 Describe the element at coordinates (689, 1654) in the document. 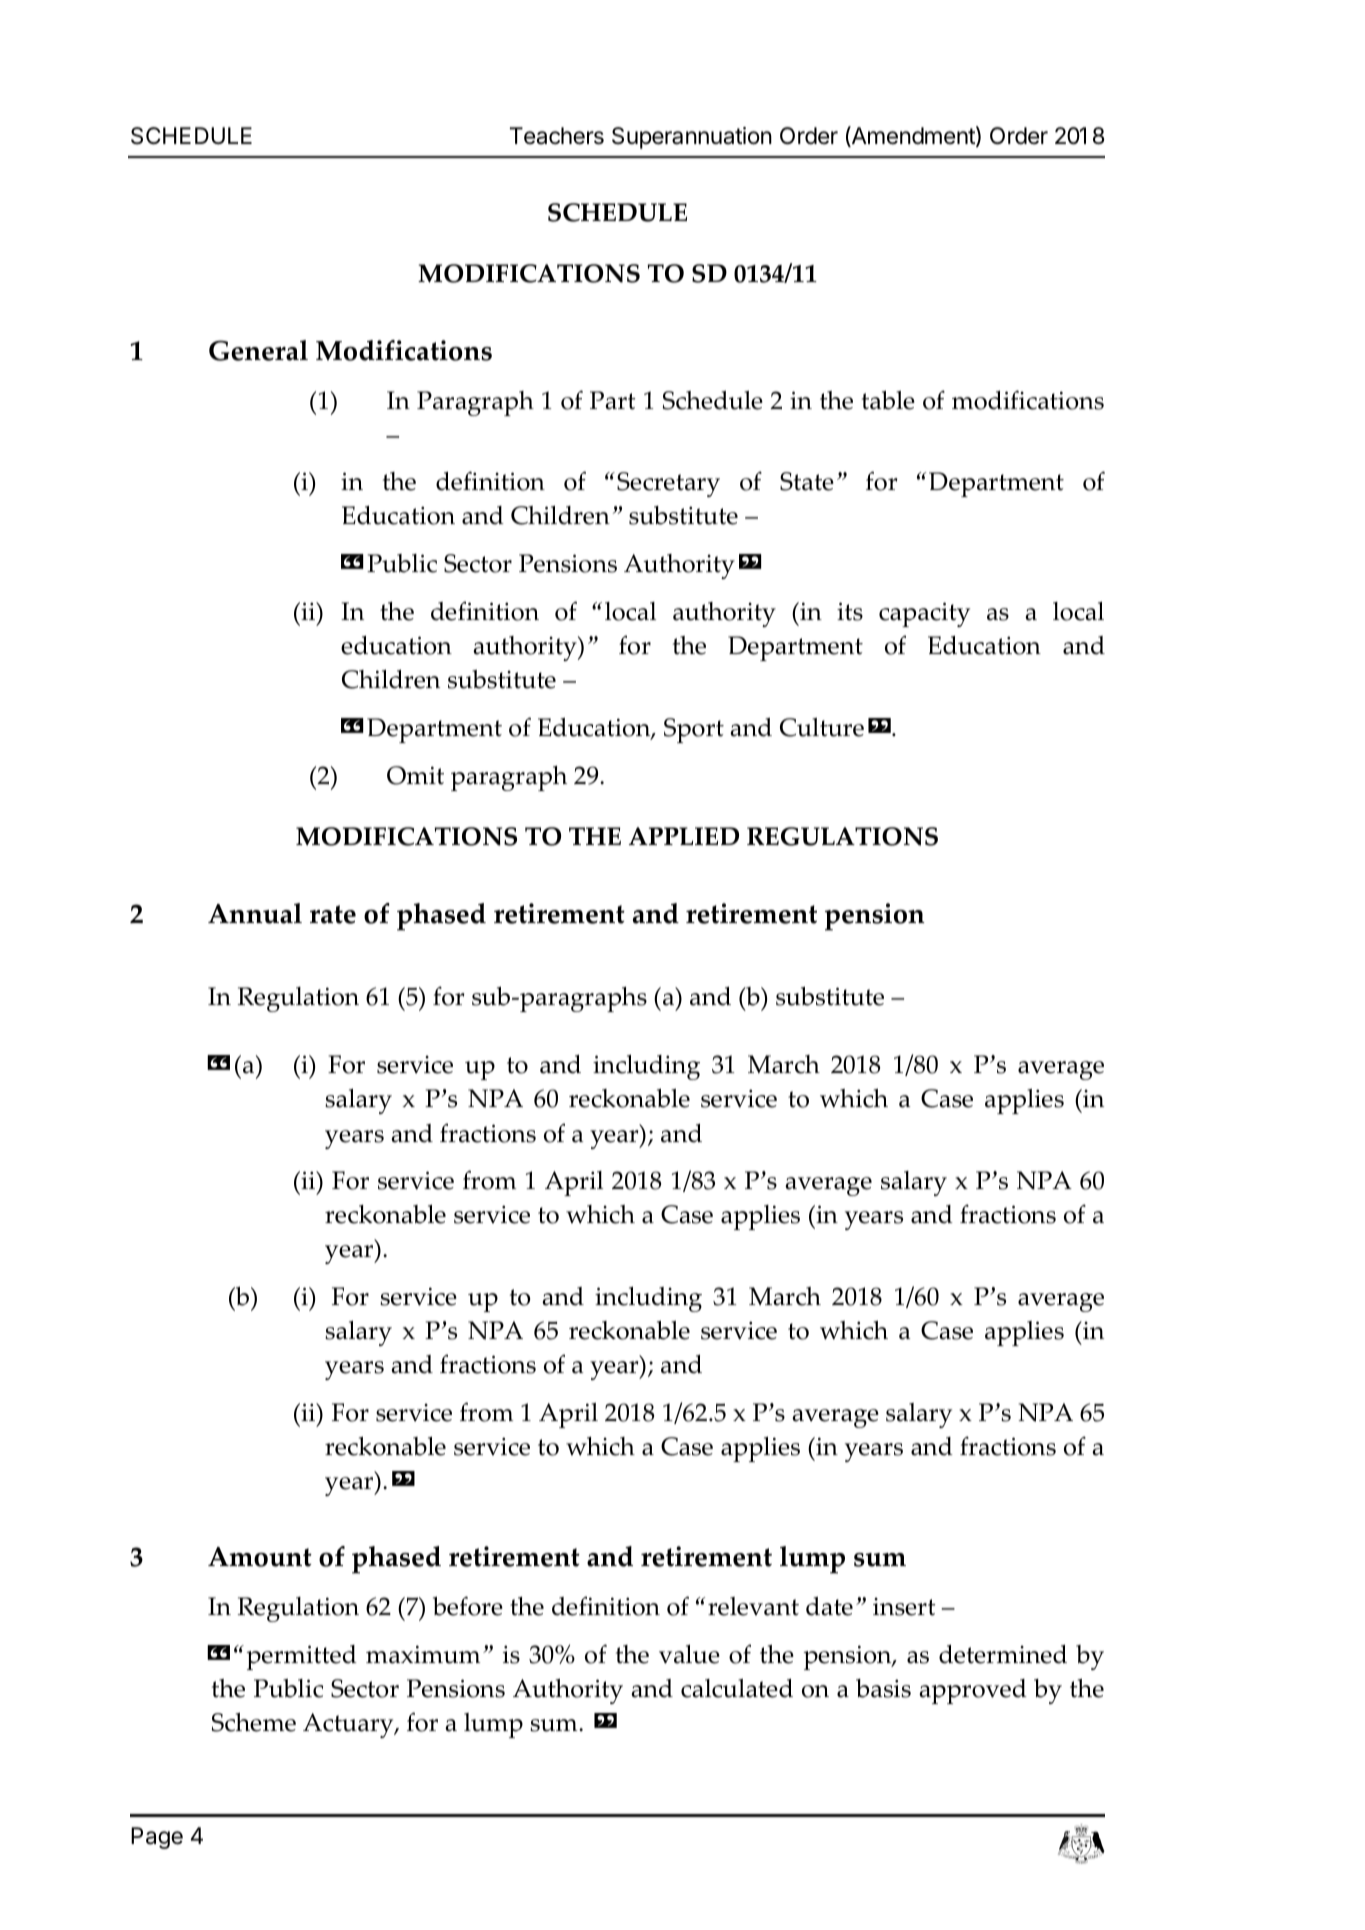

I see `value` at that location.
